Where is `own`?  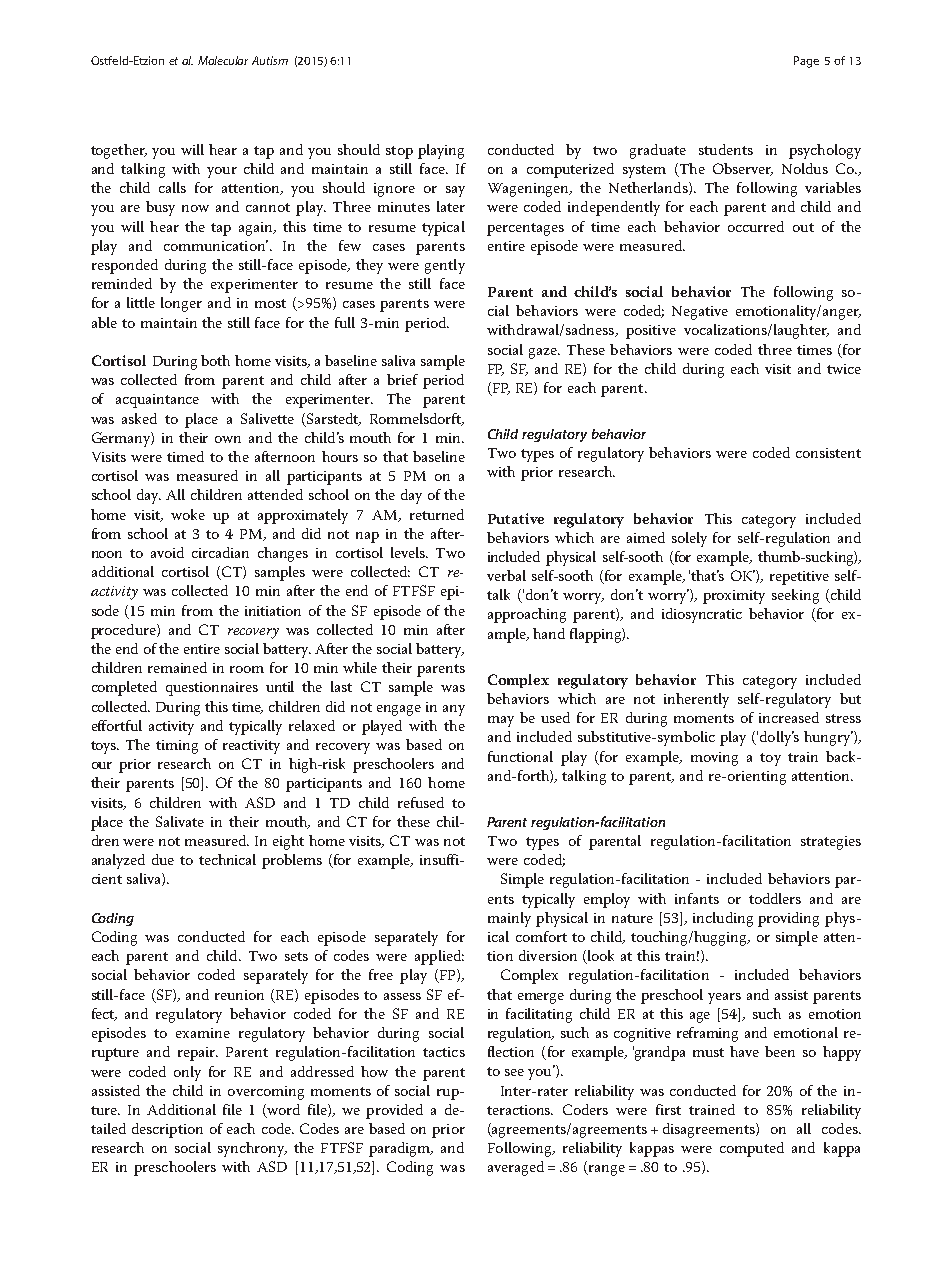
own is located at coordinates (228, 439).
